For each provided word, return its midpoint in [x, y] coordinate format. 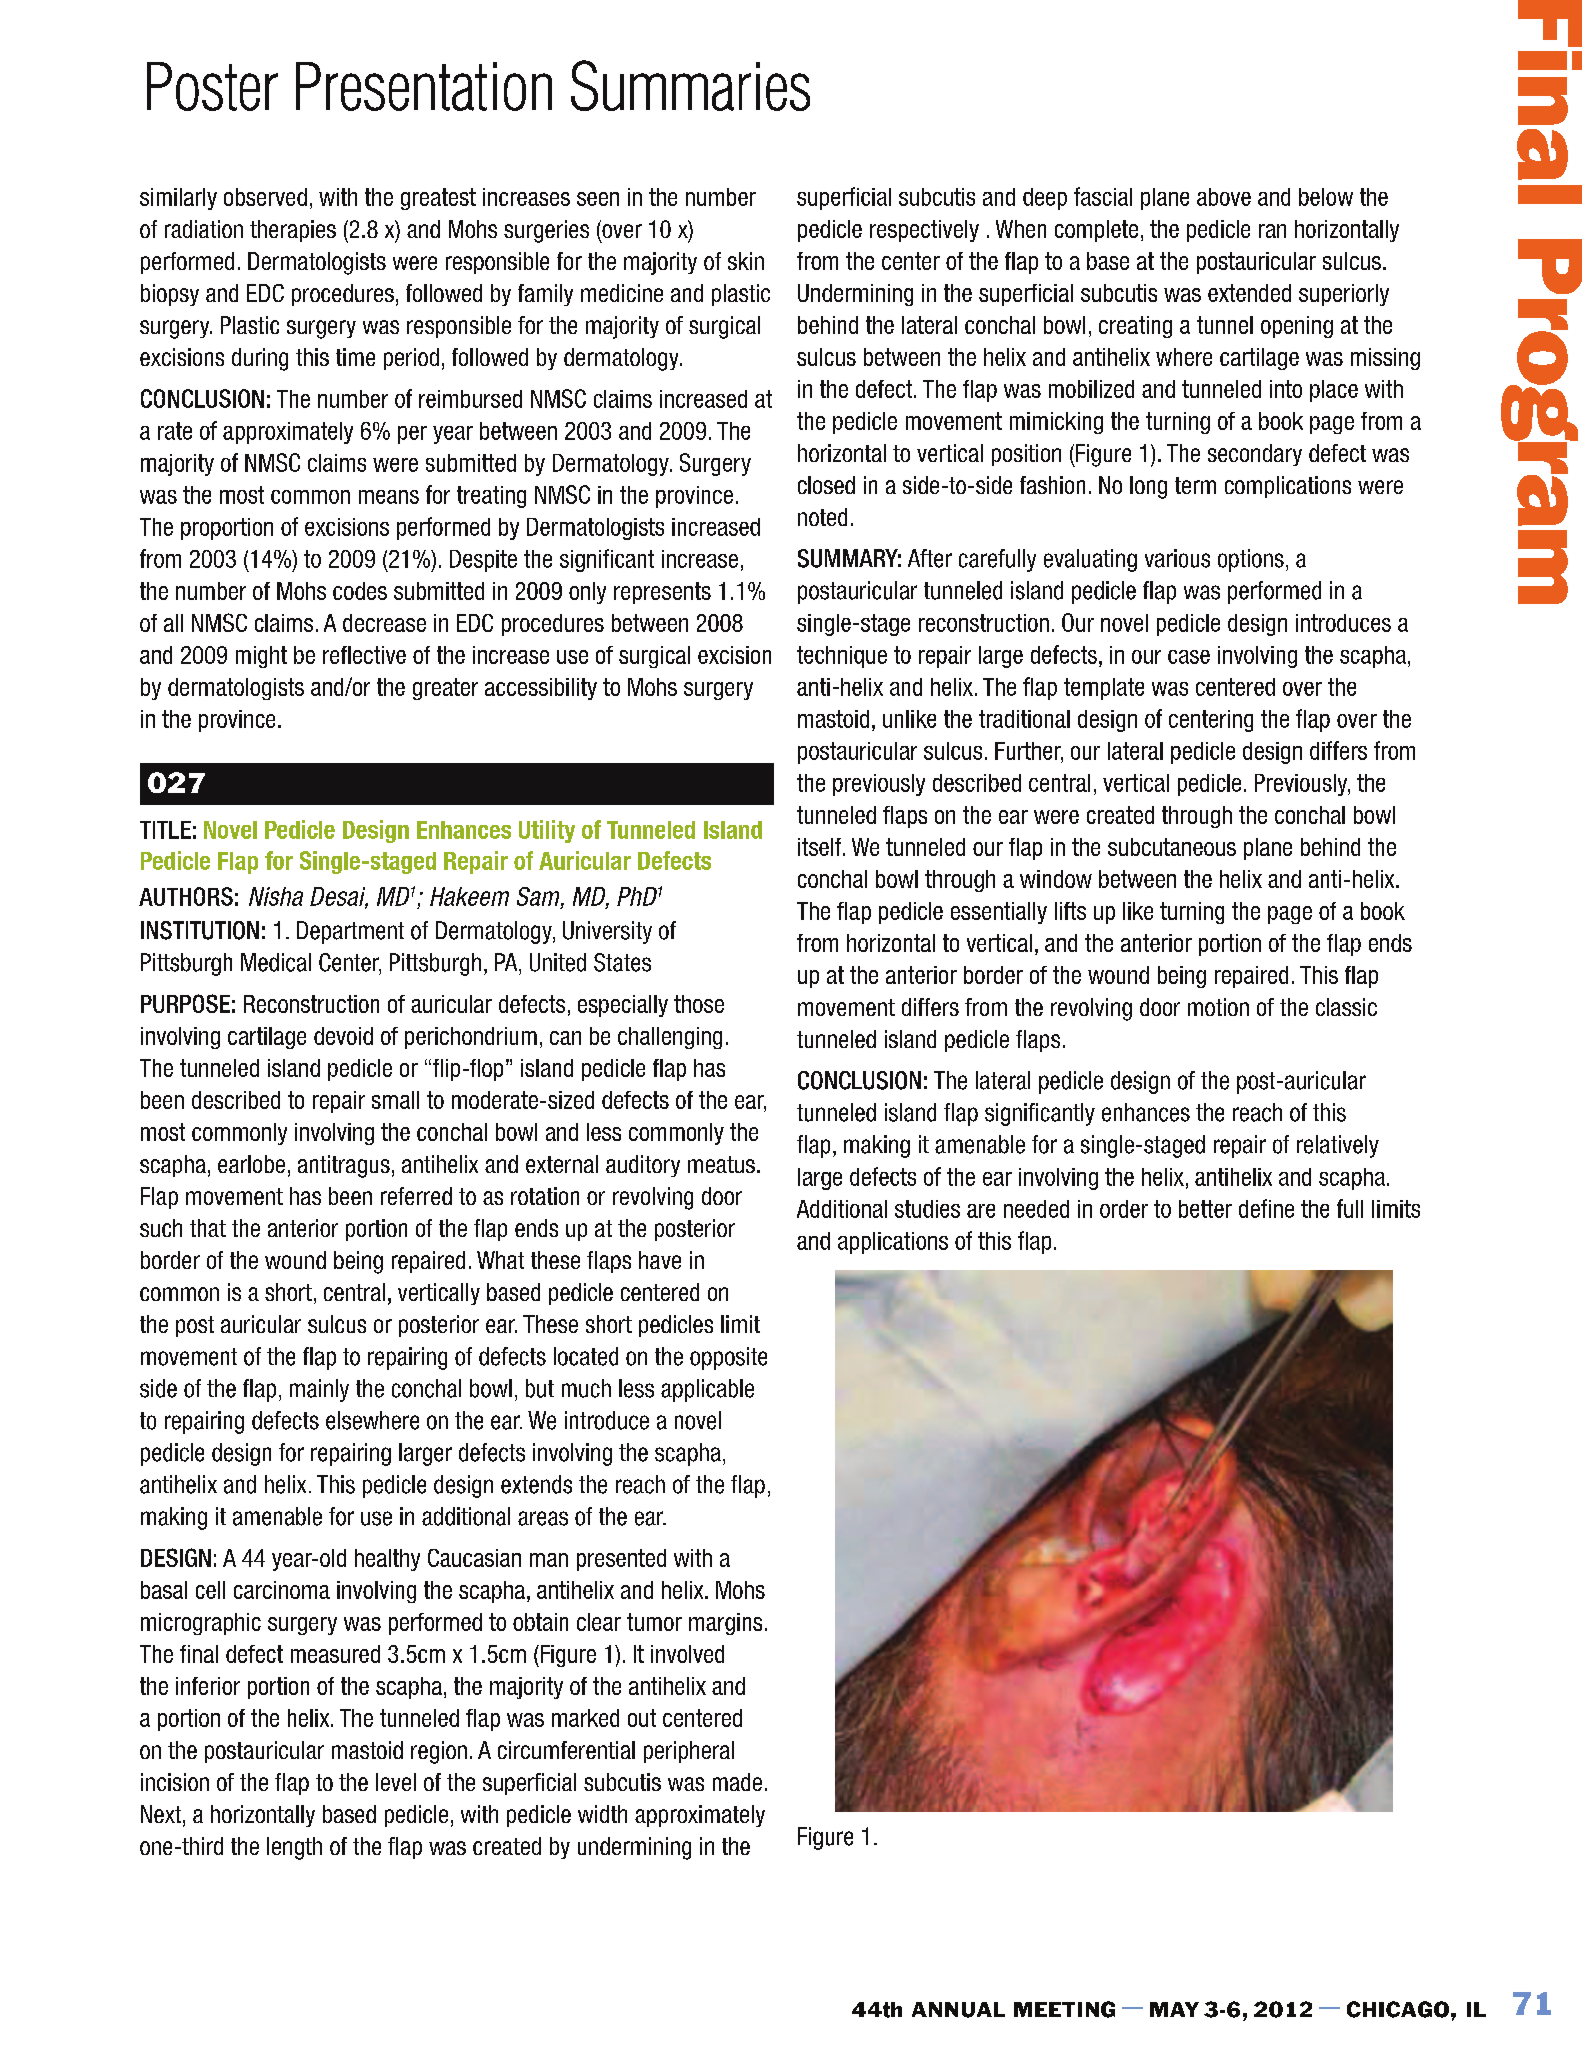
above [1224, 197]
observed [265, 197]
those [699, 1004]
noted [822, 517]
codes [360, 591]
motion [1218, 1007]
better [1205, 1209]
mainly [319, 1390]
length [294, 1848]
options [1251, 560]
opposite [728, 1358]
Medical [276, 962]
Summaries [690, 85]
